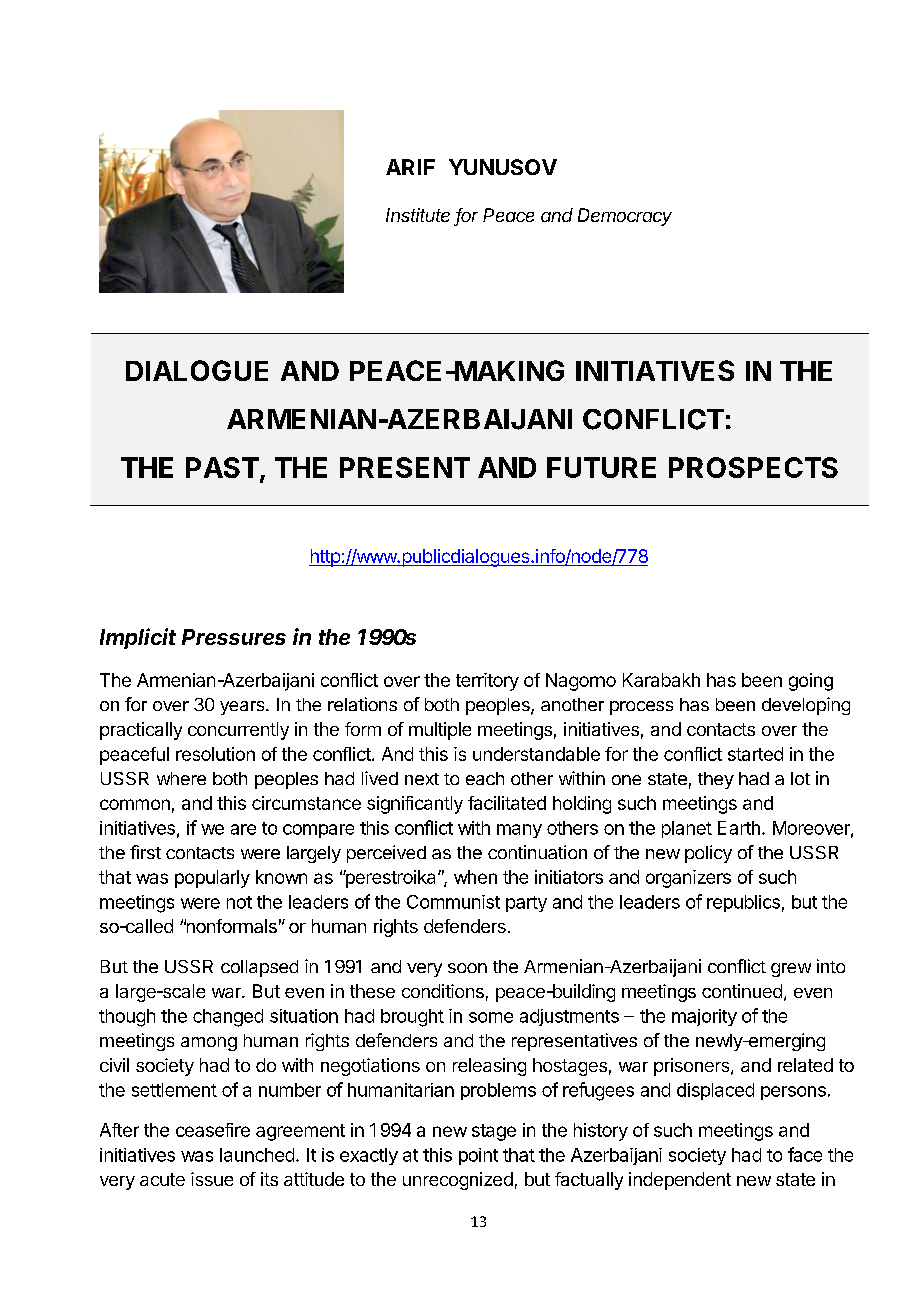 Image resolution: width=924 pixels, height=1308 pixels. I want to click on ceasefire, so click(213, 1130).
